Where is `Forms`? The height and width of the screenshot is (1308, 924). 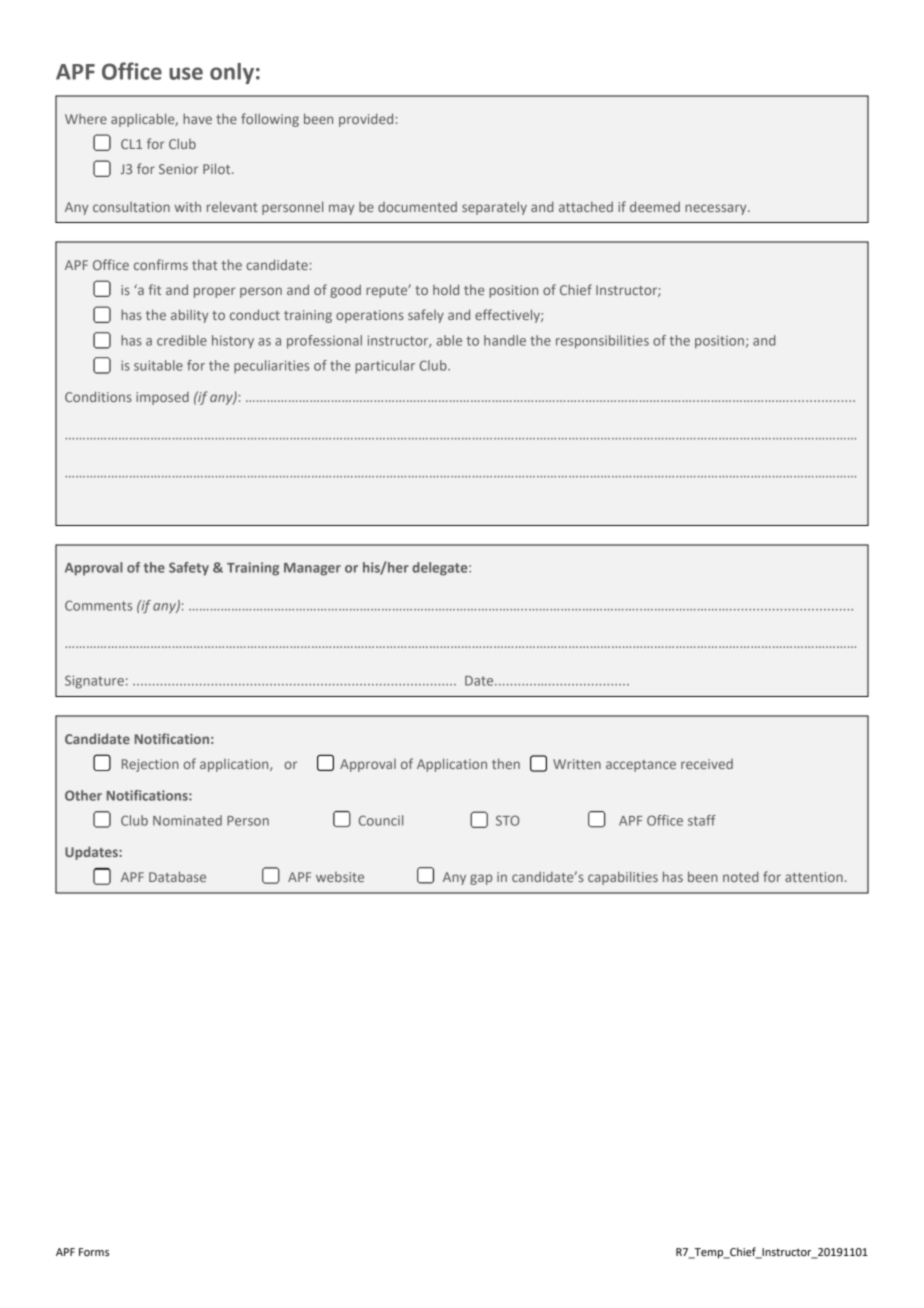
Forms is located at coordinates (94, 1252).
